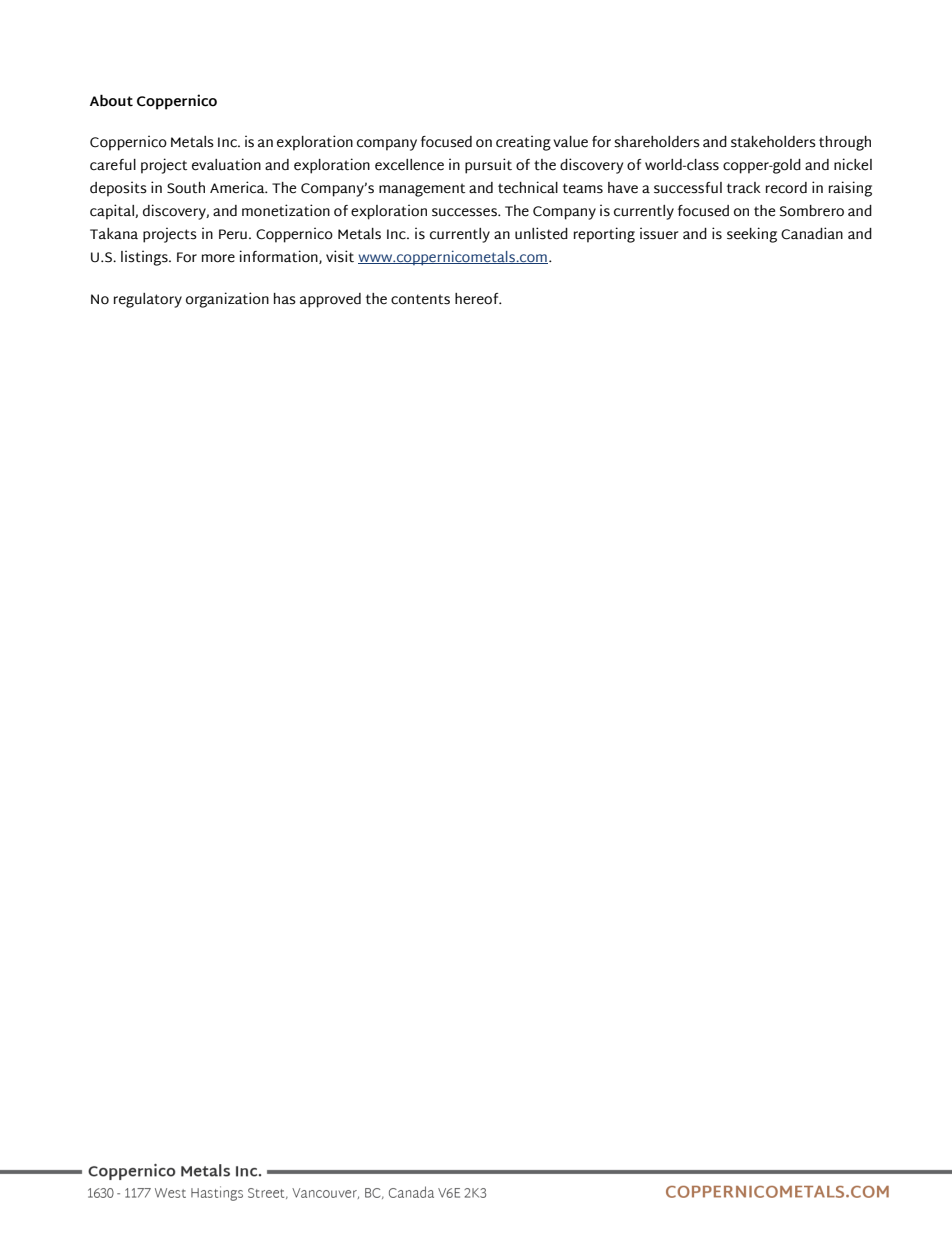 This document has height=1233, width=952. Describe the element at coordinates (111, 100) in the document. I see `About` at that location.
